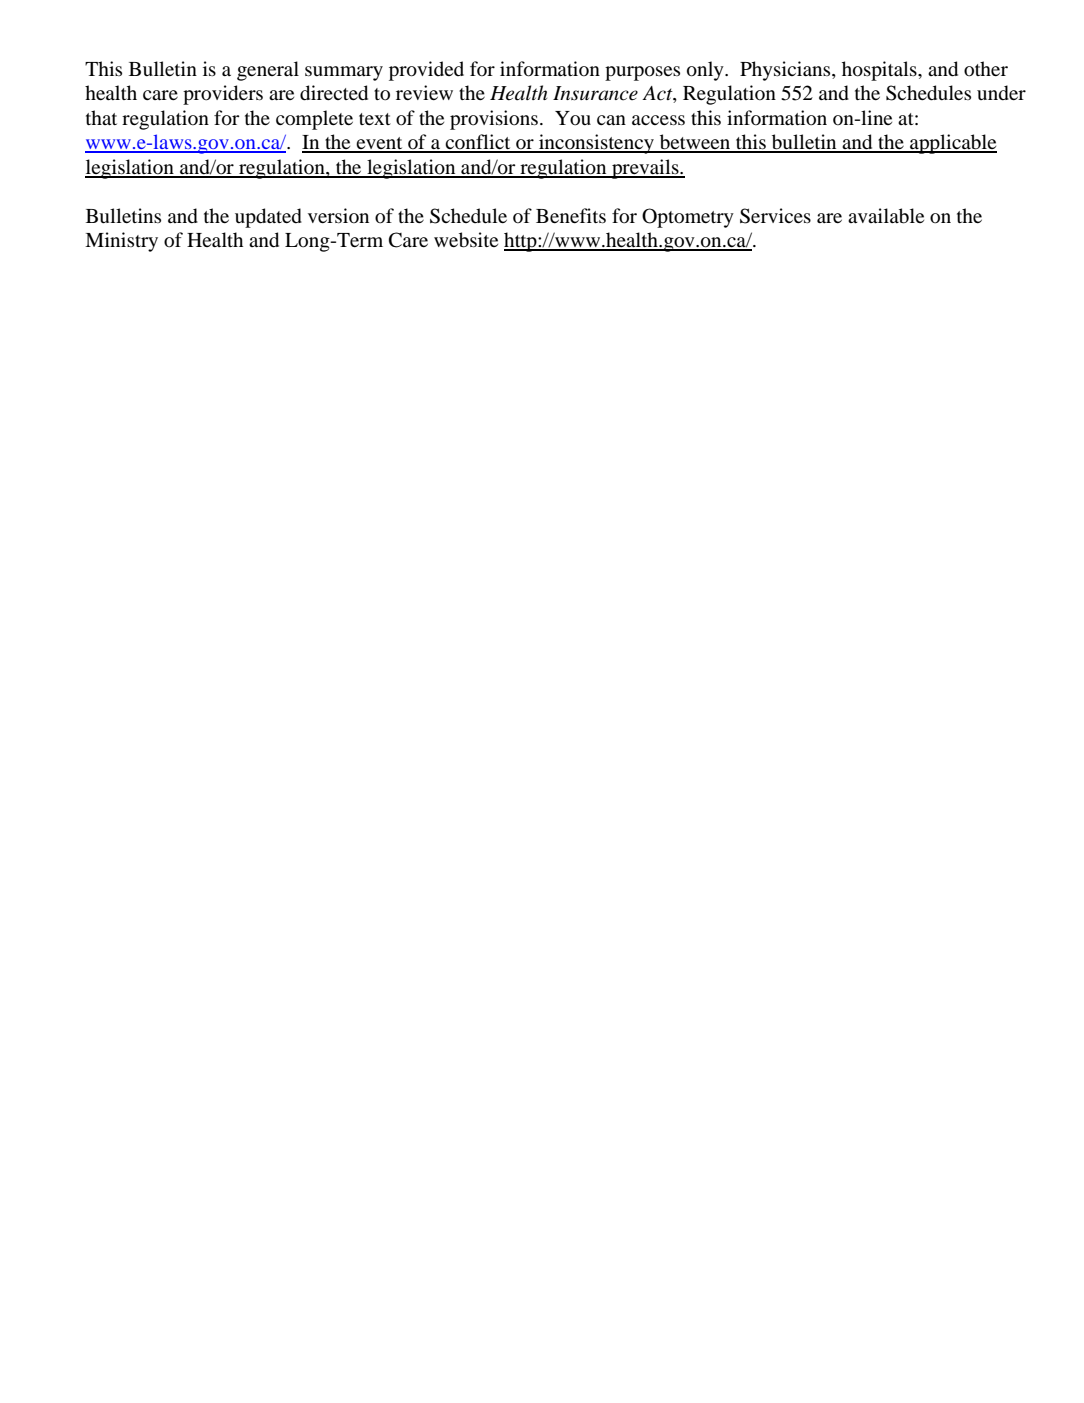 This document has width=1084, height=1403. I want to click on updated, so click(268, 218).
